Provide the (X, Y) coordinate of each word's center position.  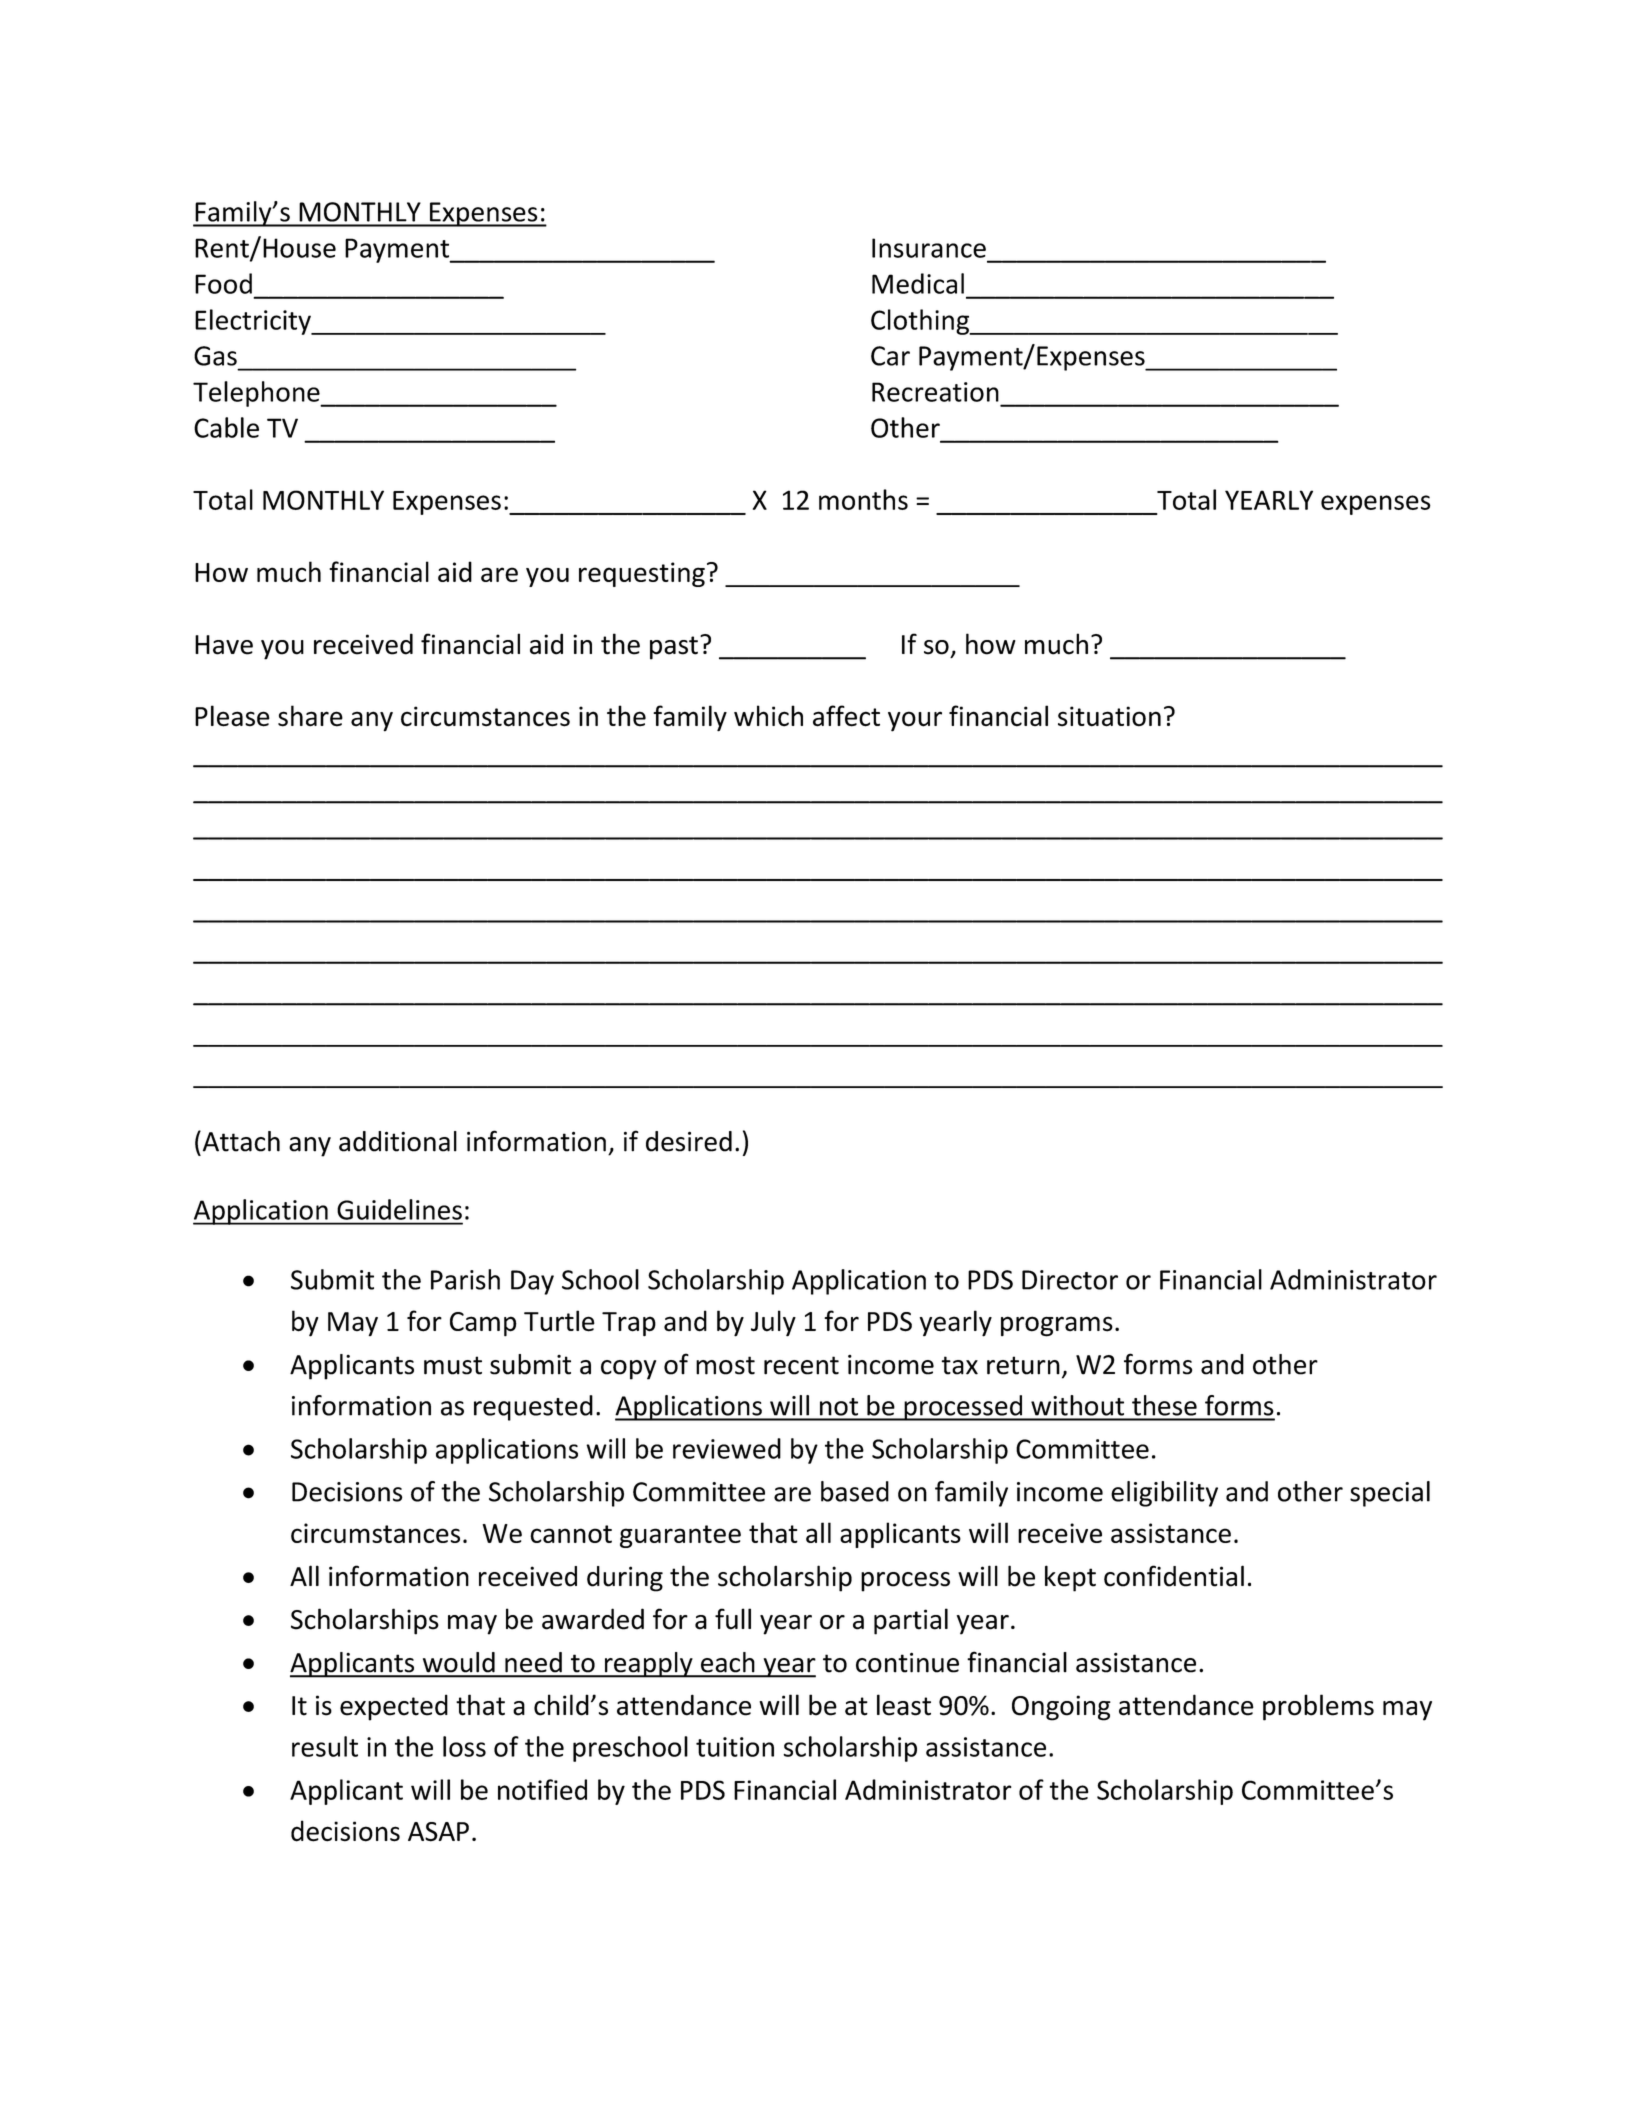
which (768, 716)
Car (890, 356)
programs (1057, 1326)
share (310, 716)
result (325, 1746)
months (863, 499)
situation (1109, 716)
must (453, 1365)
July (773, 1323)
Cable (226, 427)
